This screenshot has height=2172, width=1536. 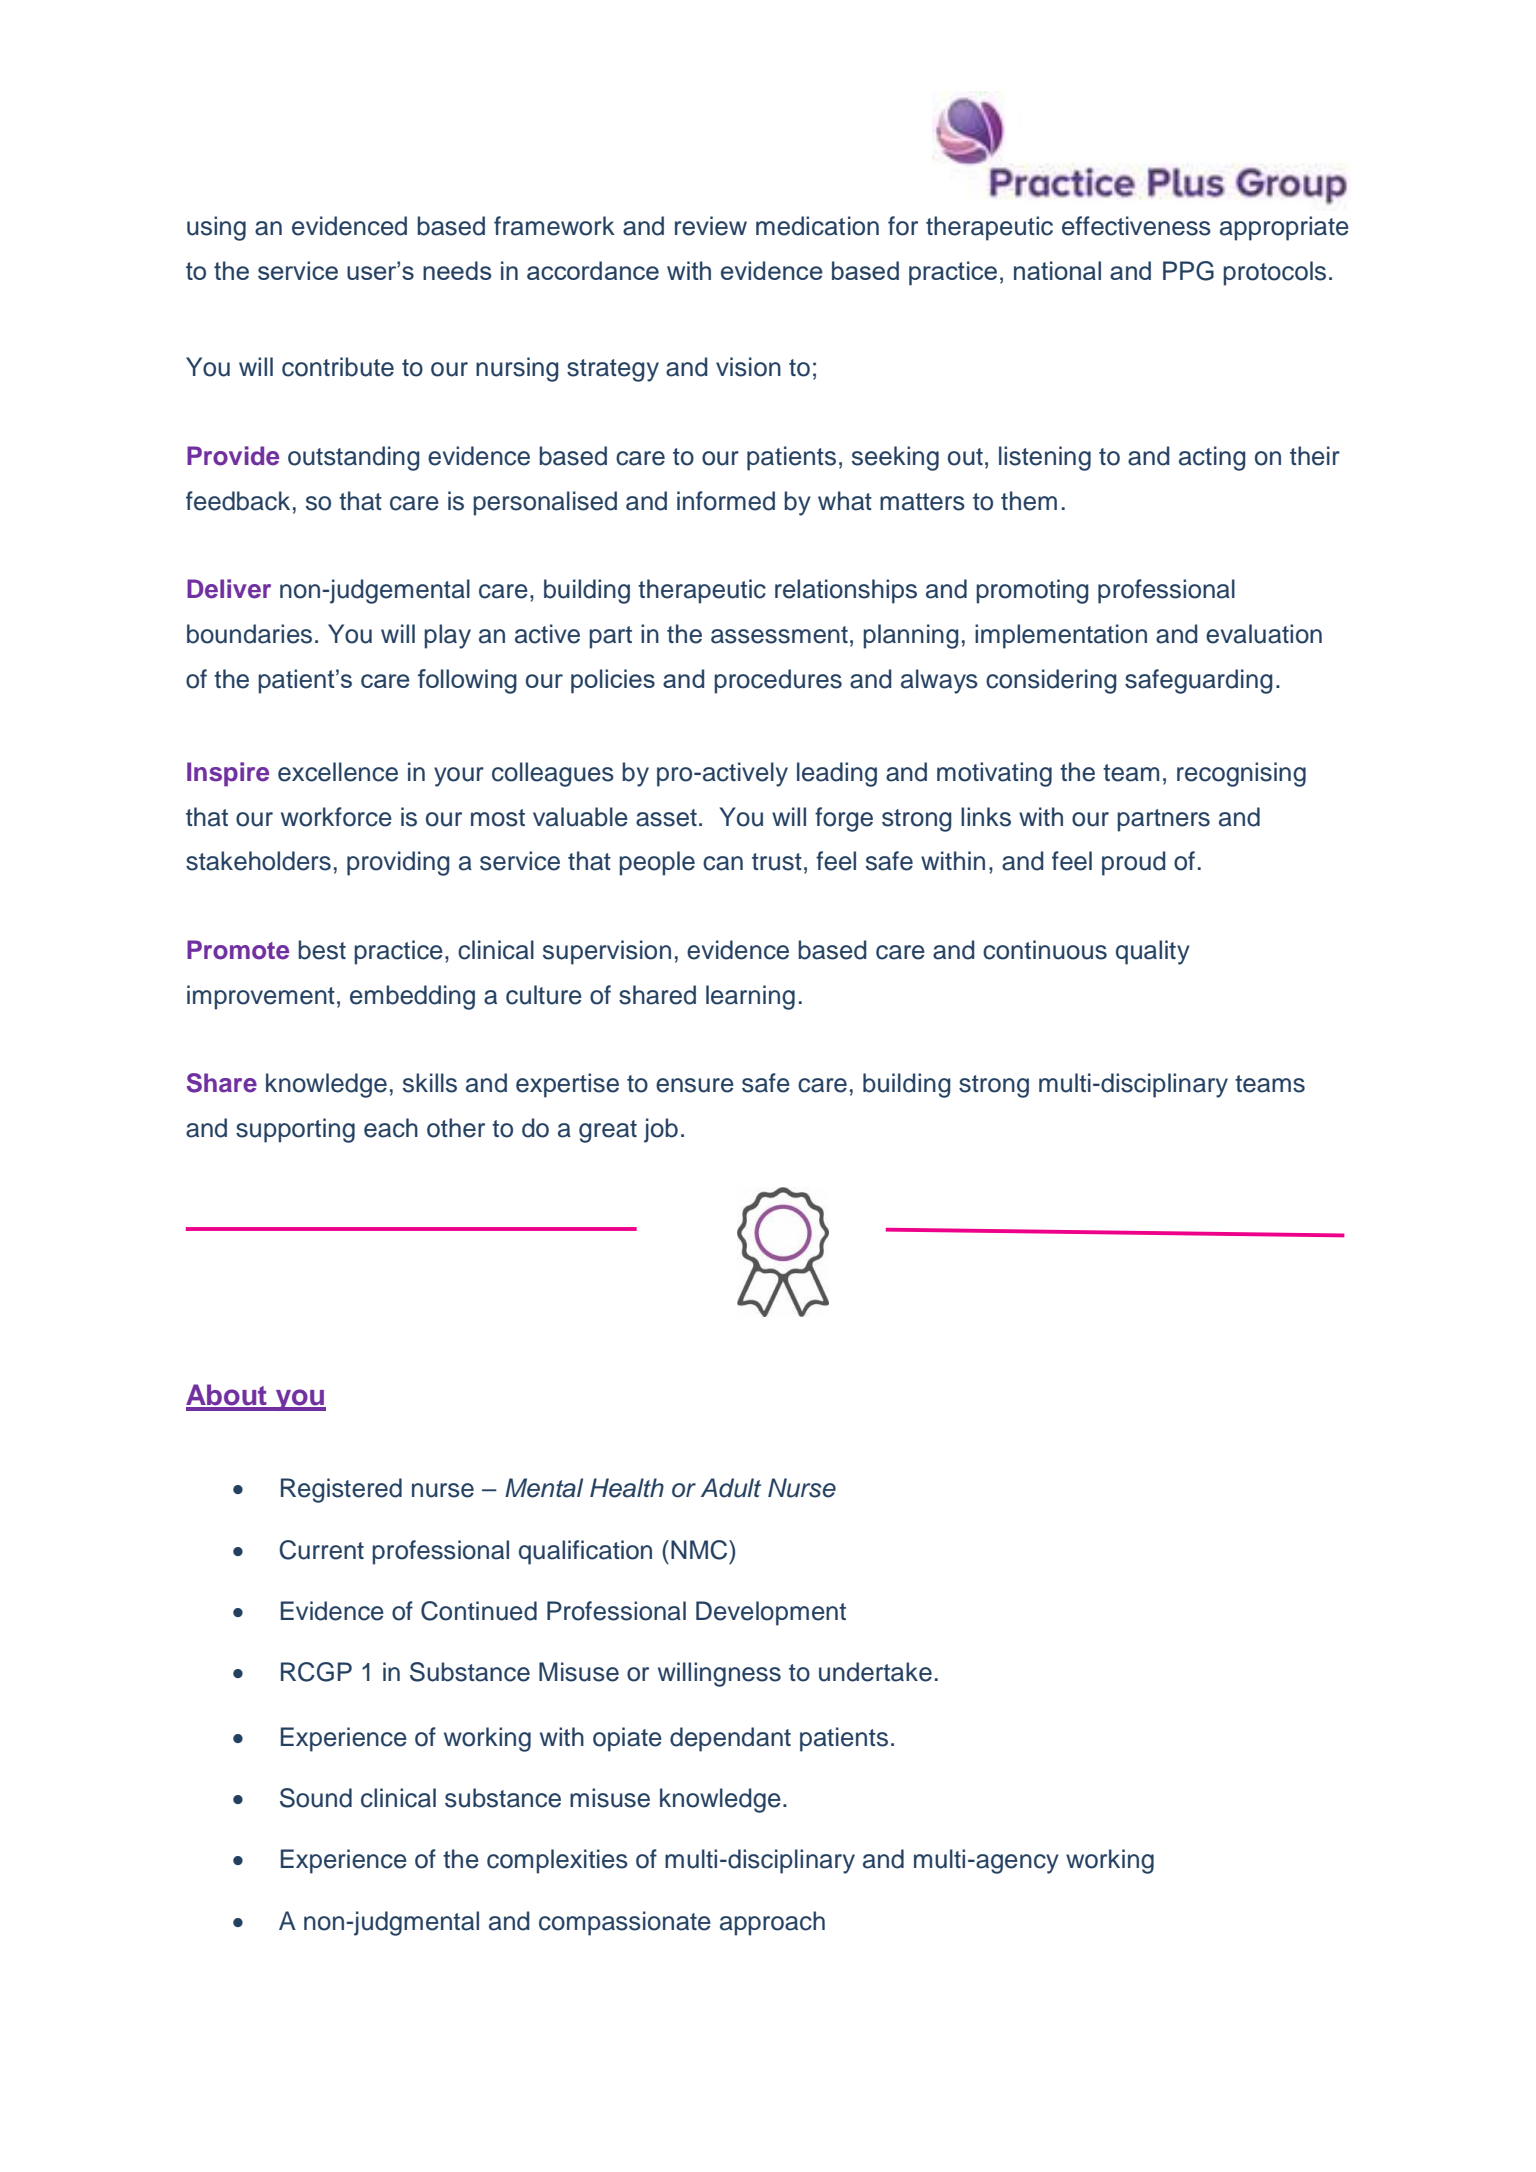 What do you see at coordinates (341, 1490) in the screenshot?
I see `Registered` at bounding box center [341, 1490].
